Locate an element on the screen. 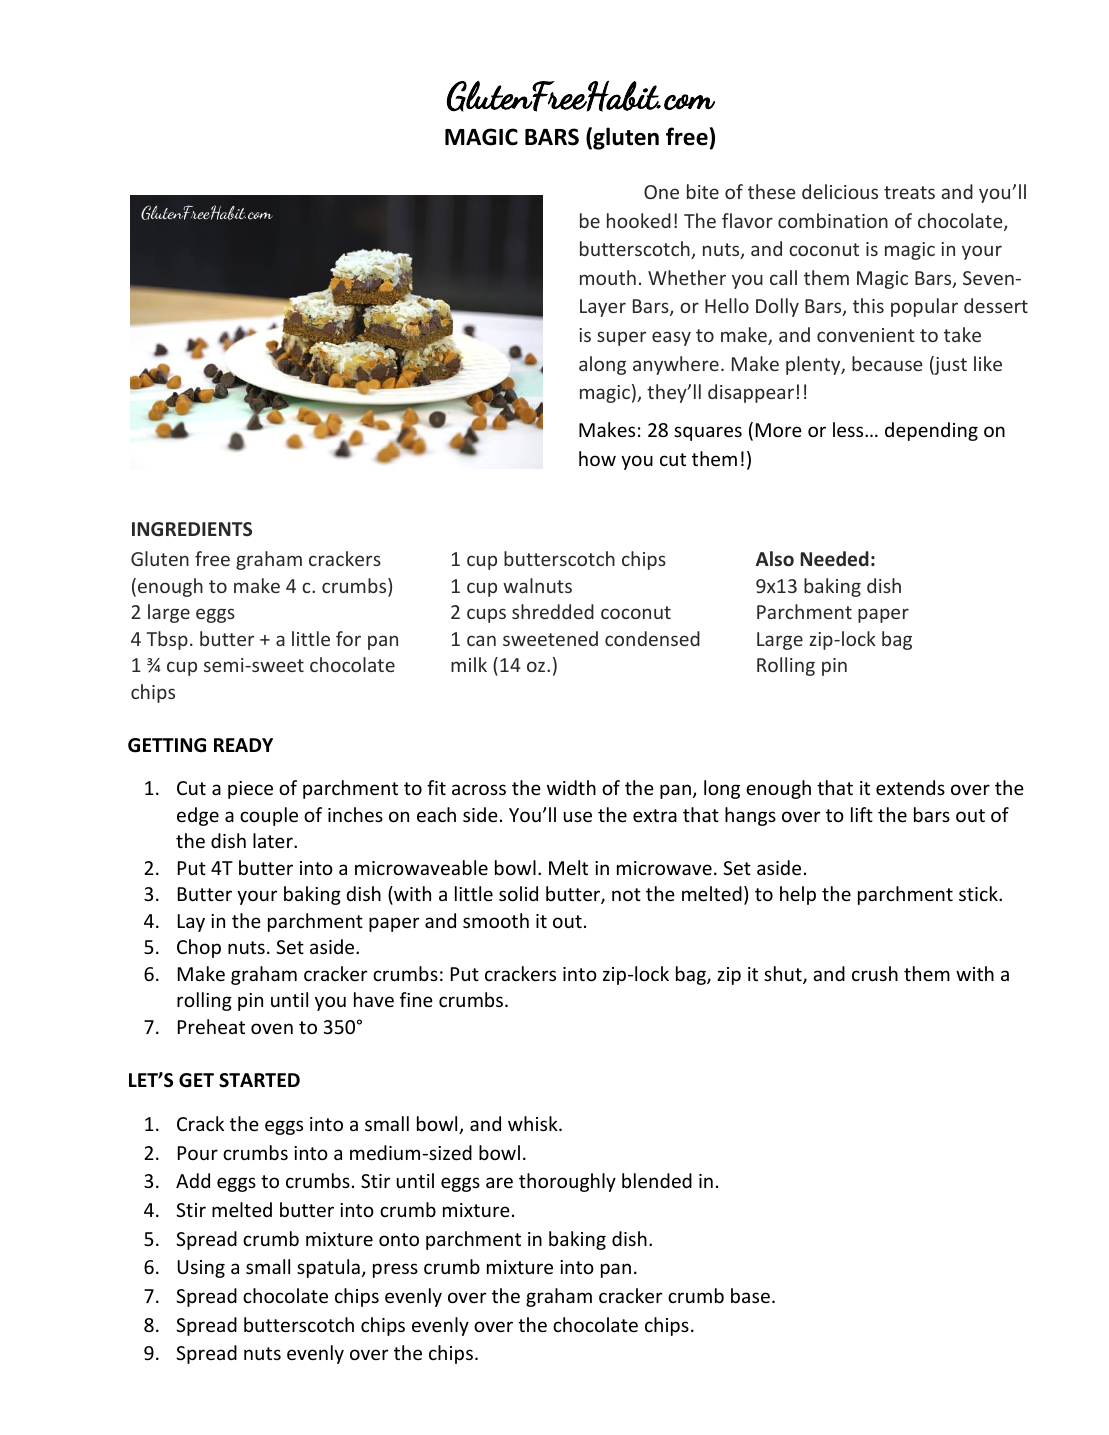 Image resolution: width=1109 pixels, height=1435 pixels. Chop is located at coordinates (199, 948).
